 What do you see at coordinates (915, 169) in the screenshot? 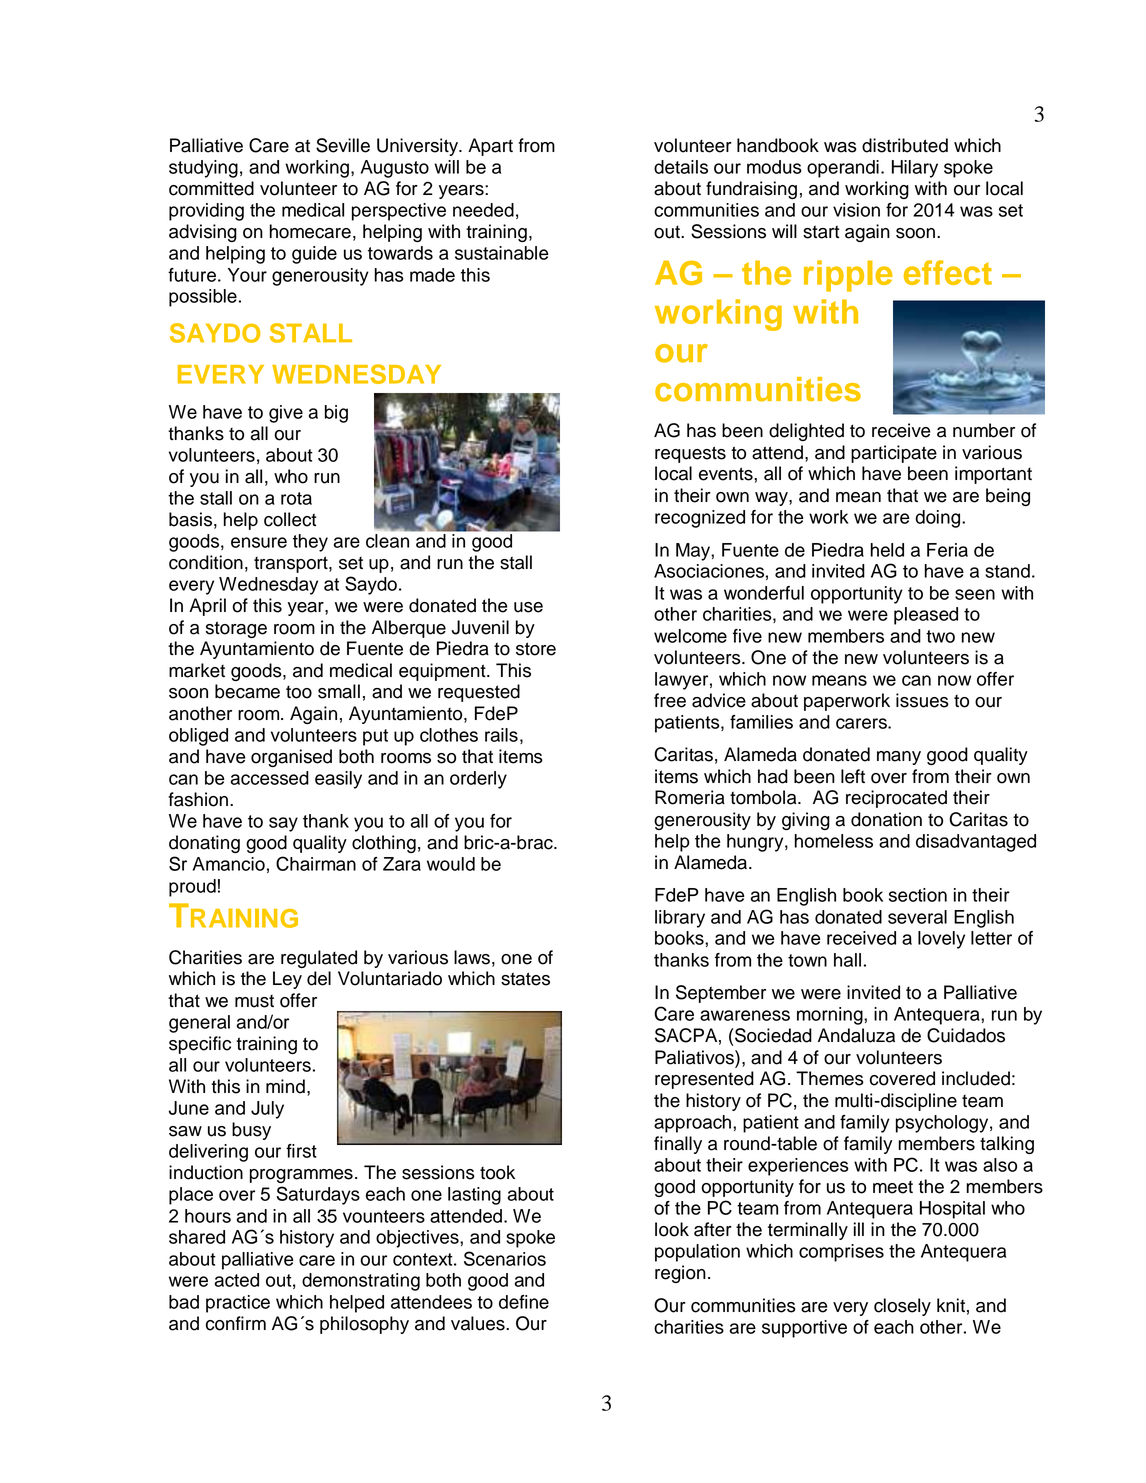
I see `Hilary` at bounding box center [915, 169].
